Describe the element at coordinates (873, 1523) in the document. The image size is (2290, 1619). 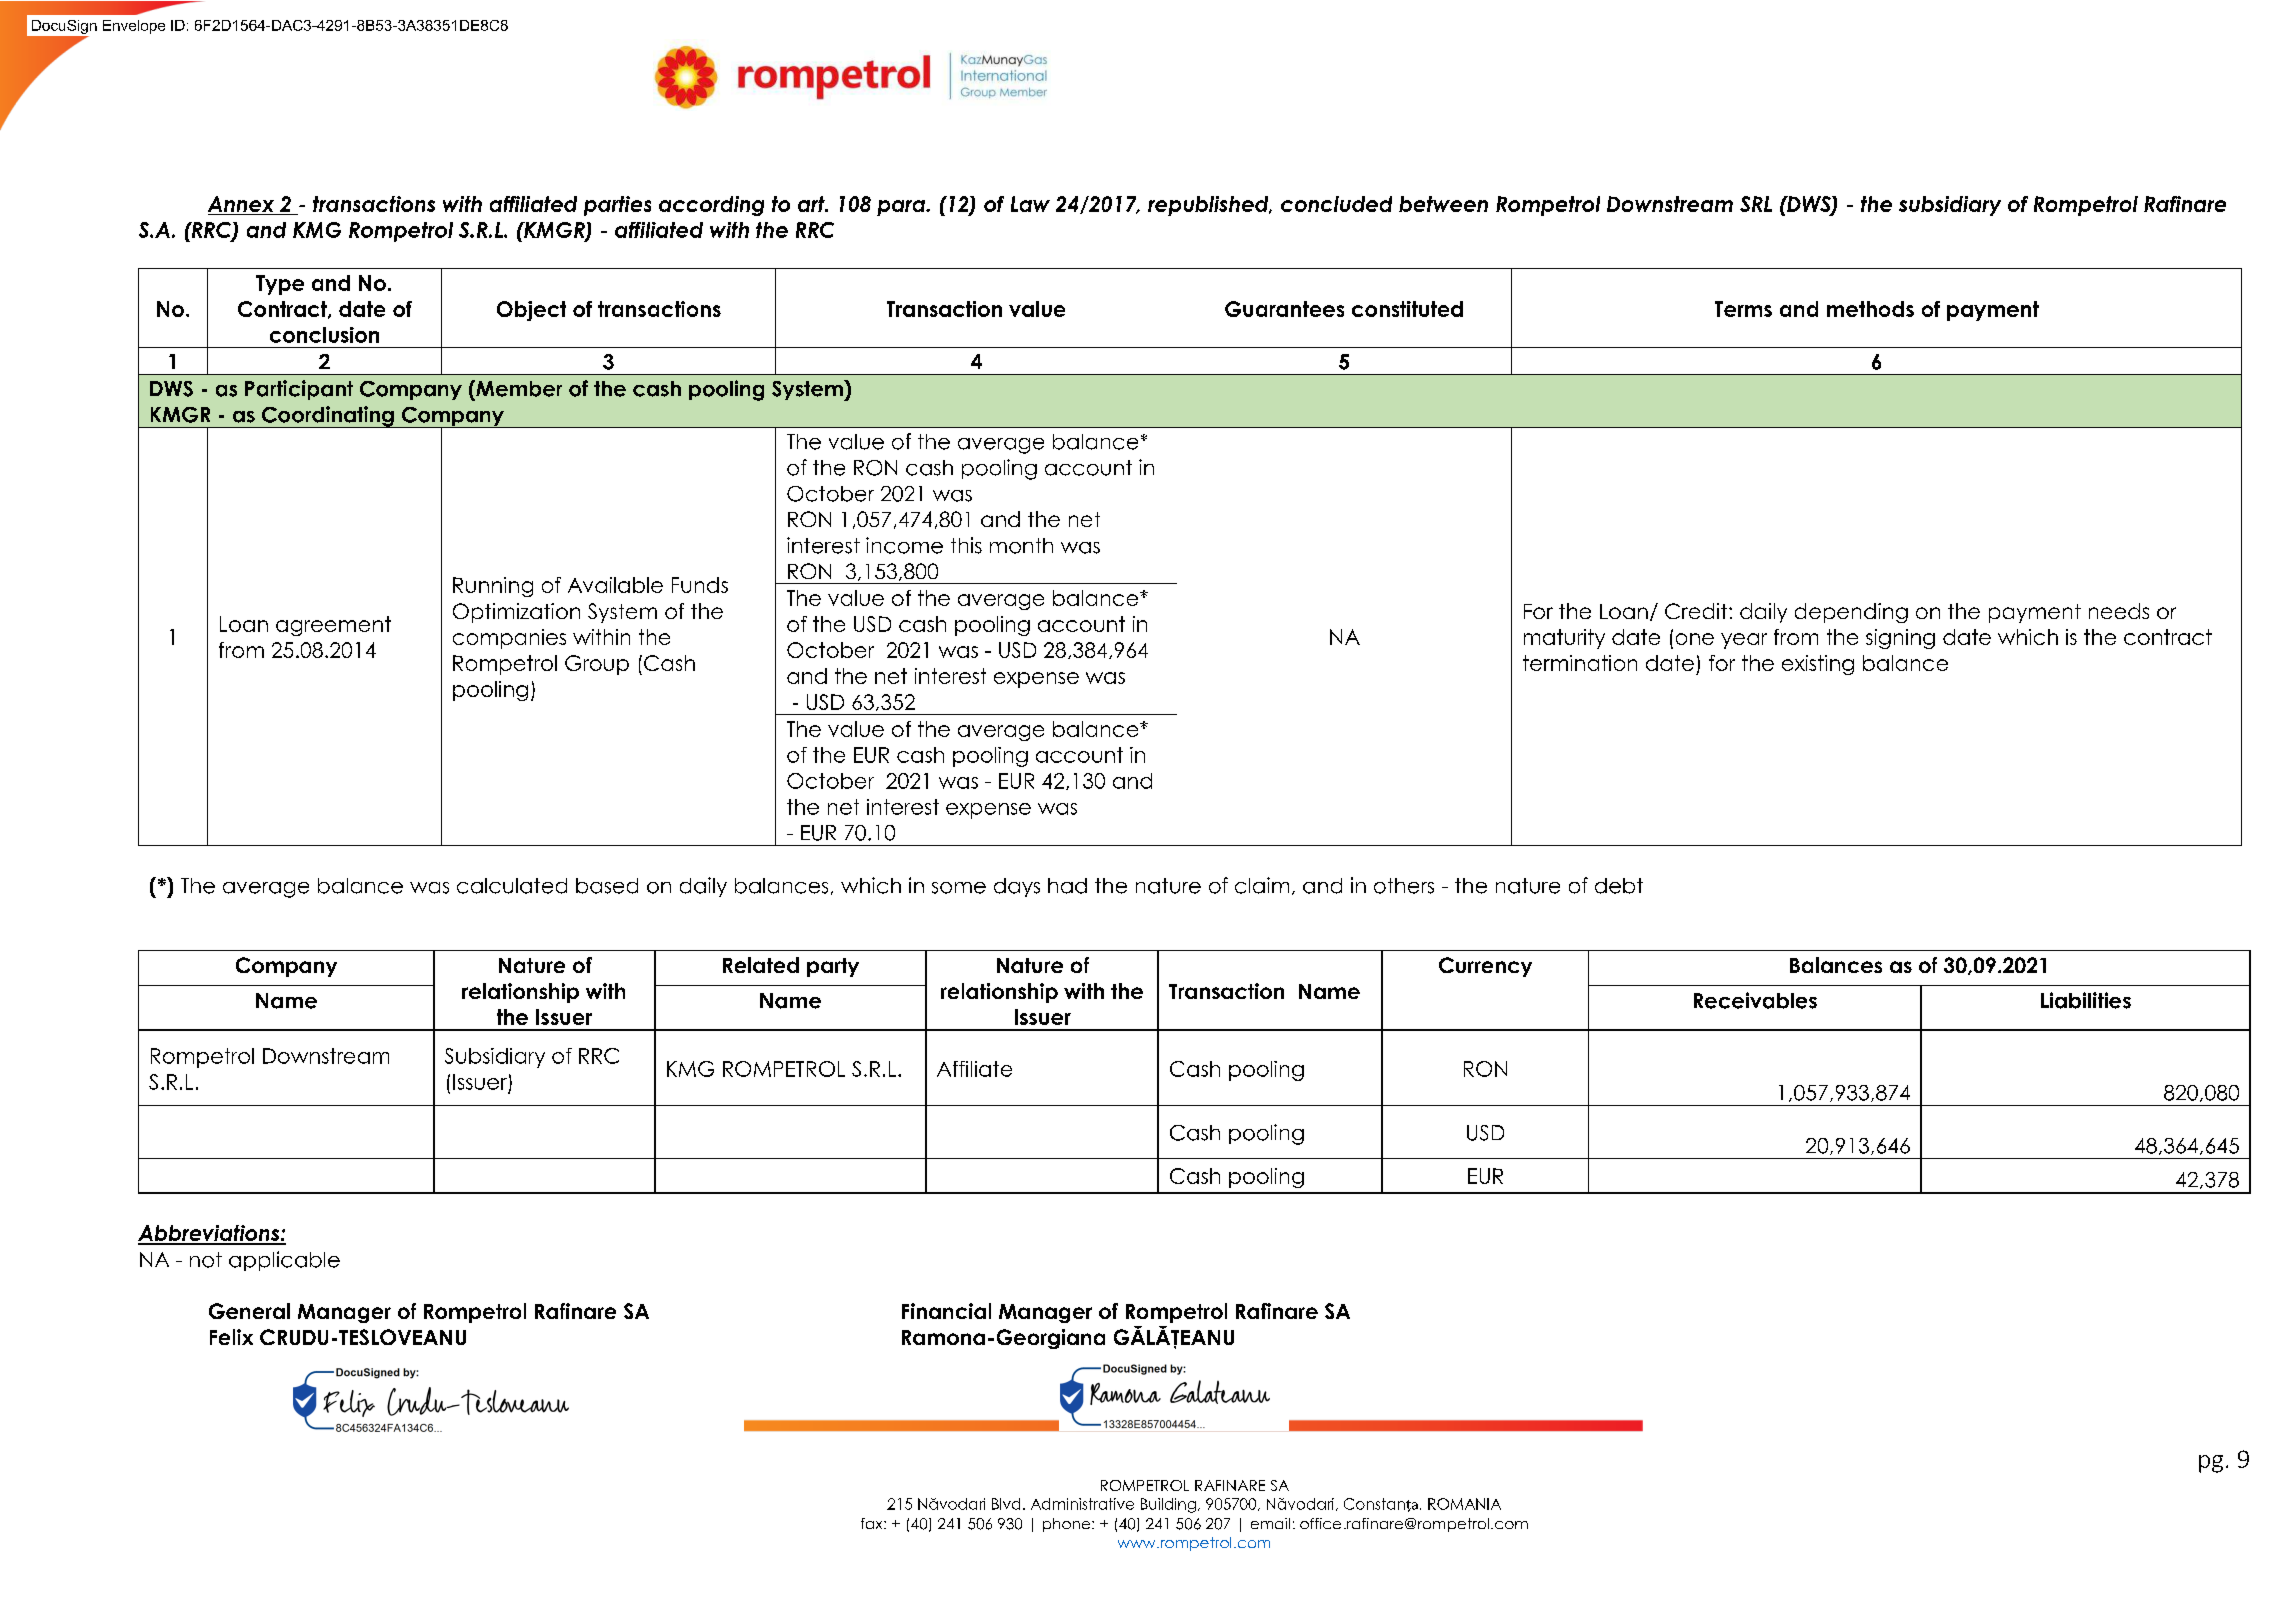
I see `fax` at that location.
